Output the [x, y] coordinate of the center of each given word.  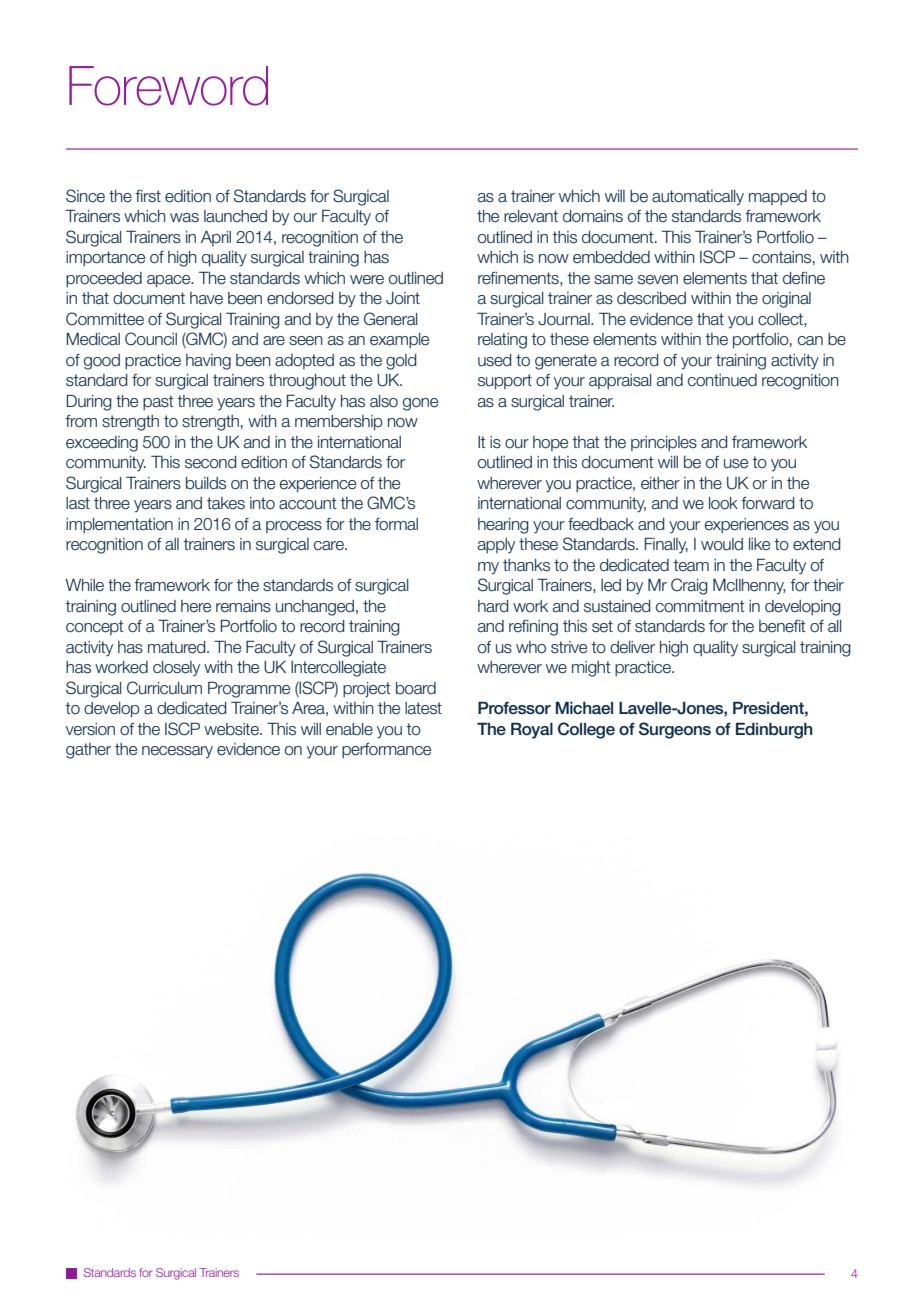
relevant [531, 216]
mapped [778, 197]
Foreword [168, 86]
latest [423, 708]
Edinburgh [774, 730]
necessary [177, 752]
